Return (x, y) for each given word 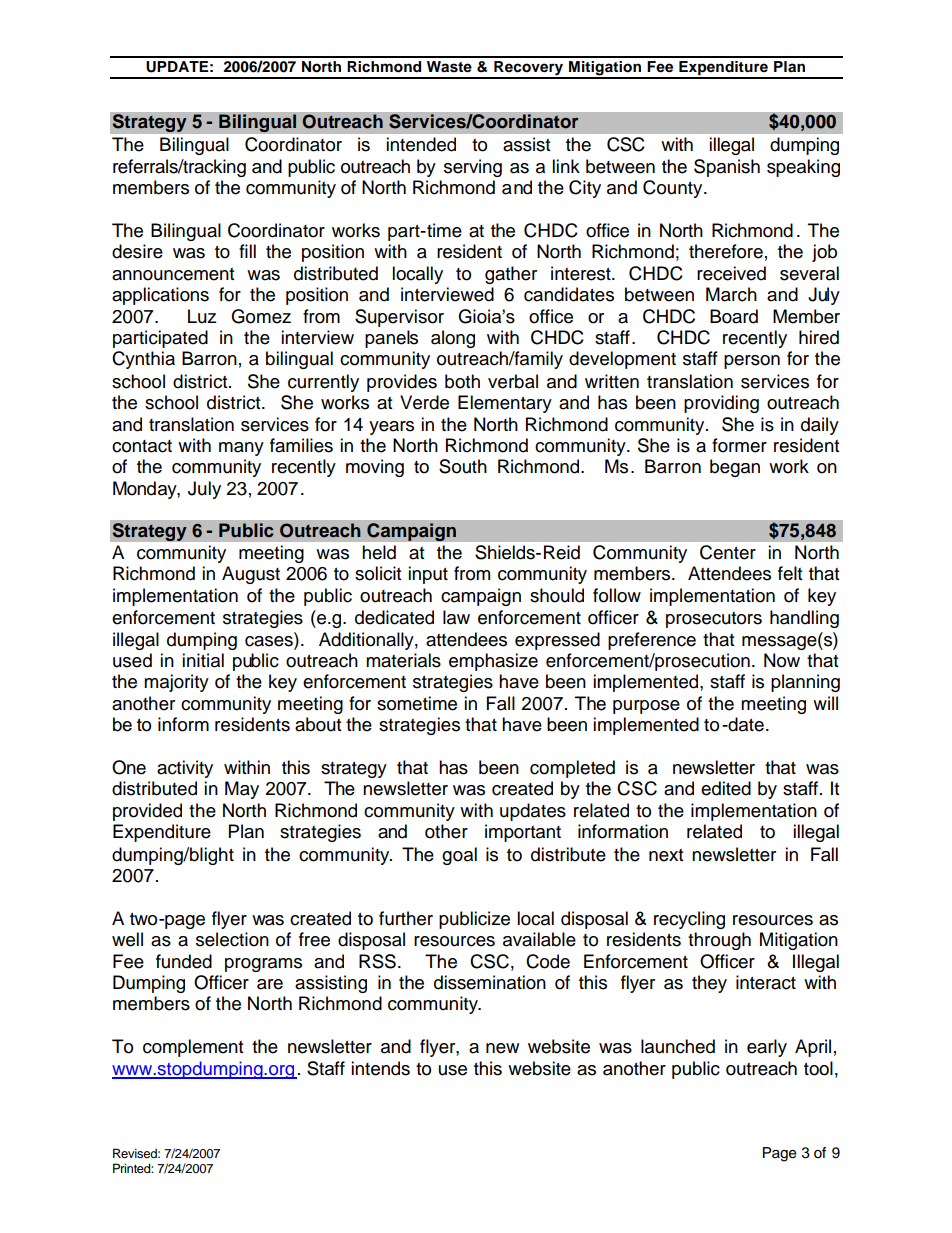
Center (728, 552)
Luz (202, 316)
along (453, 339)
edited (726, 788)
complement (193, 1048)
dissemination (490, 982)
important (523, 833)
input (428, 575)
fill (247, 251)
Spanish (727, 168)
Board (734, 316)
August (251, 575)
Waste (449, 67)
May (242, 790)
